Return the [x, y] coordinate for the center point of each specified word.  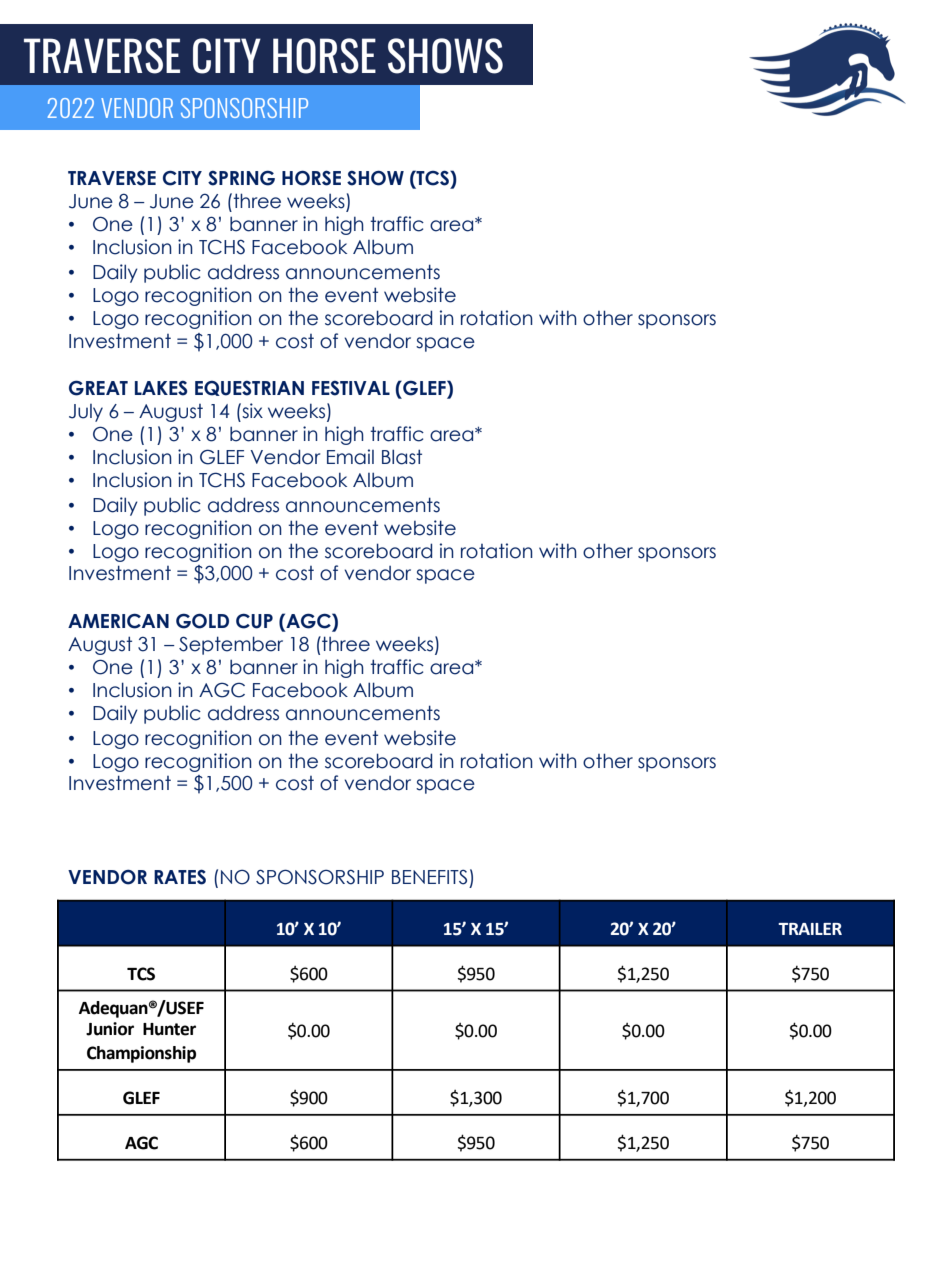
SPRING [241, 178]
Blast [402, 457]
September [231, 645]
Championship [141, 1054]
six [251, 411]
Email [350, 457]
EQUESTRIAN [249, 388]
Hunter [169, 1029]
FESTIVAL [351, 388]
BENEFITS [429, 877]
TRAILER [810, 929]
